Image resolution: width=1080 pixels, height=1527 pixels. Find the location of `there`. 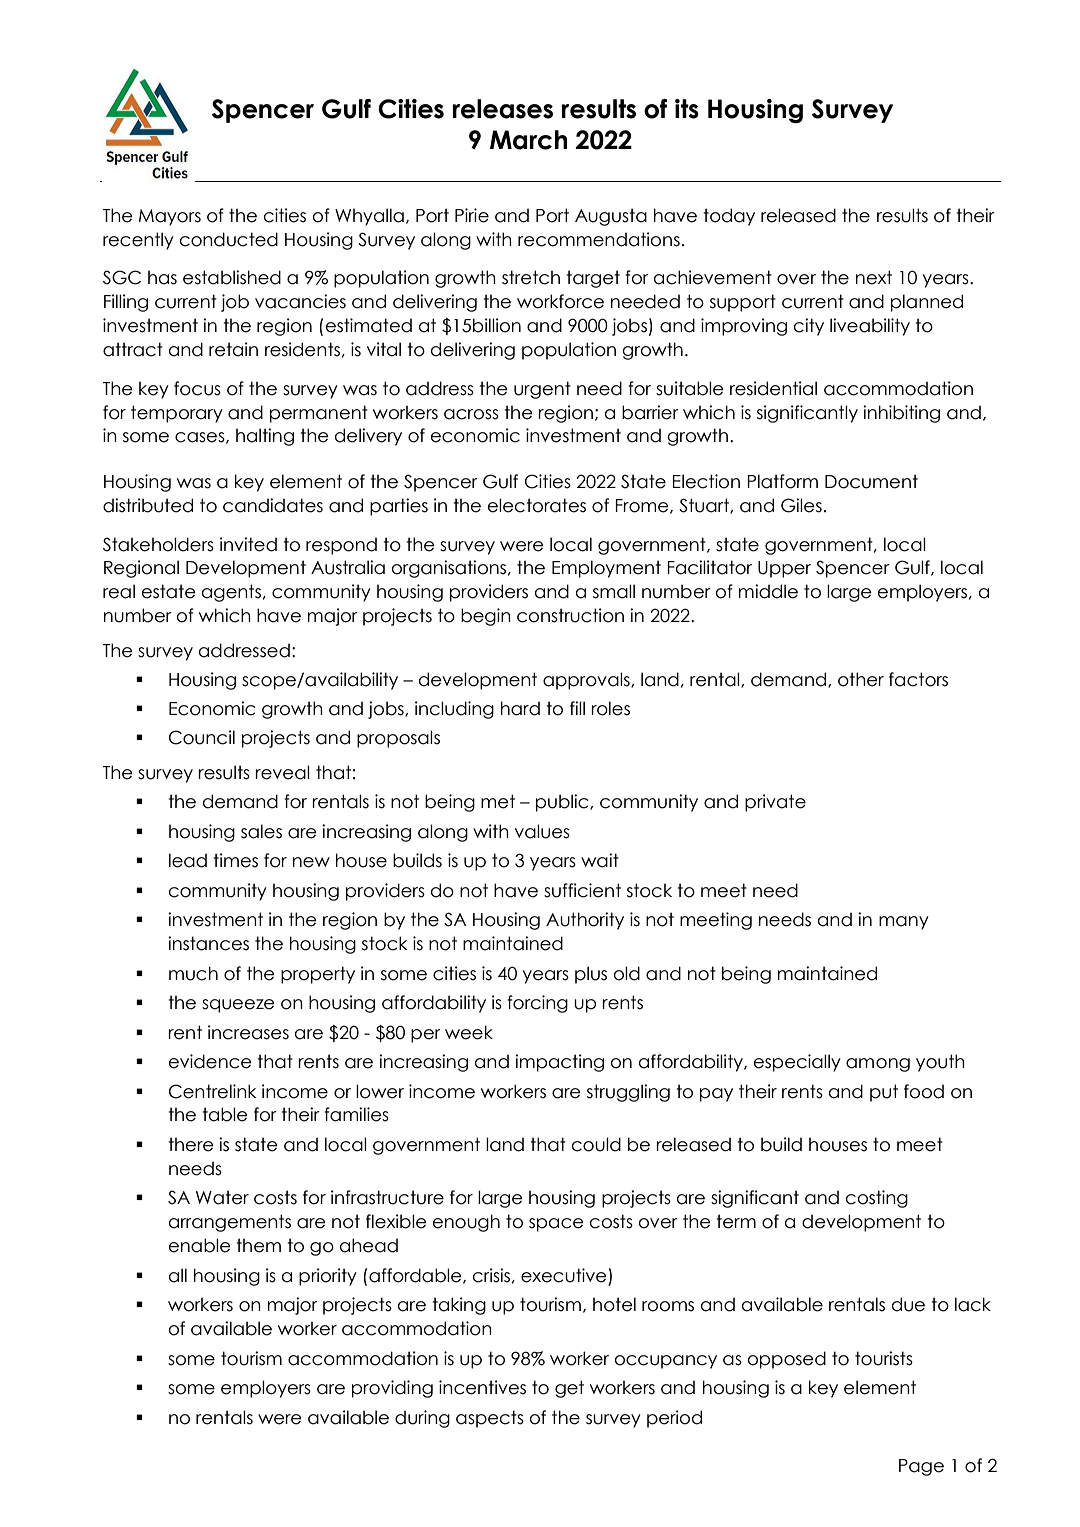

there is located at coordinates (191, 1144).
